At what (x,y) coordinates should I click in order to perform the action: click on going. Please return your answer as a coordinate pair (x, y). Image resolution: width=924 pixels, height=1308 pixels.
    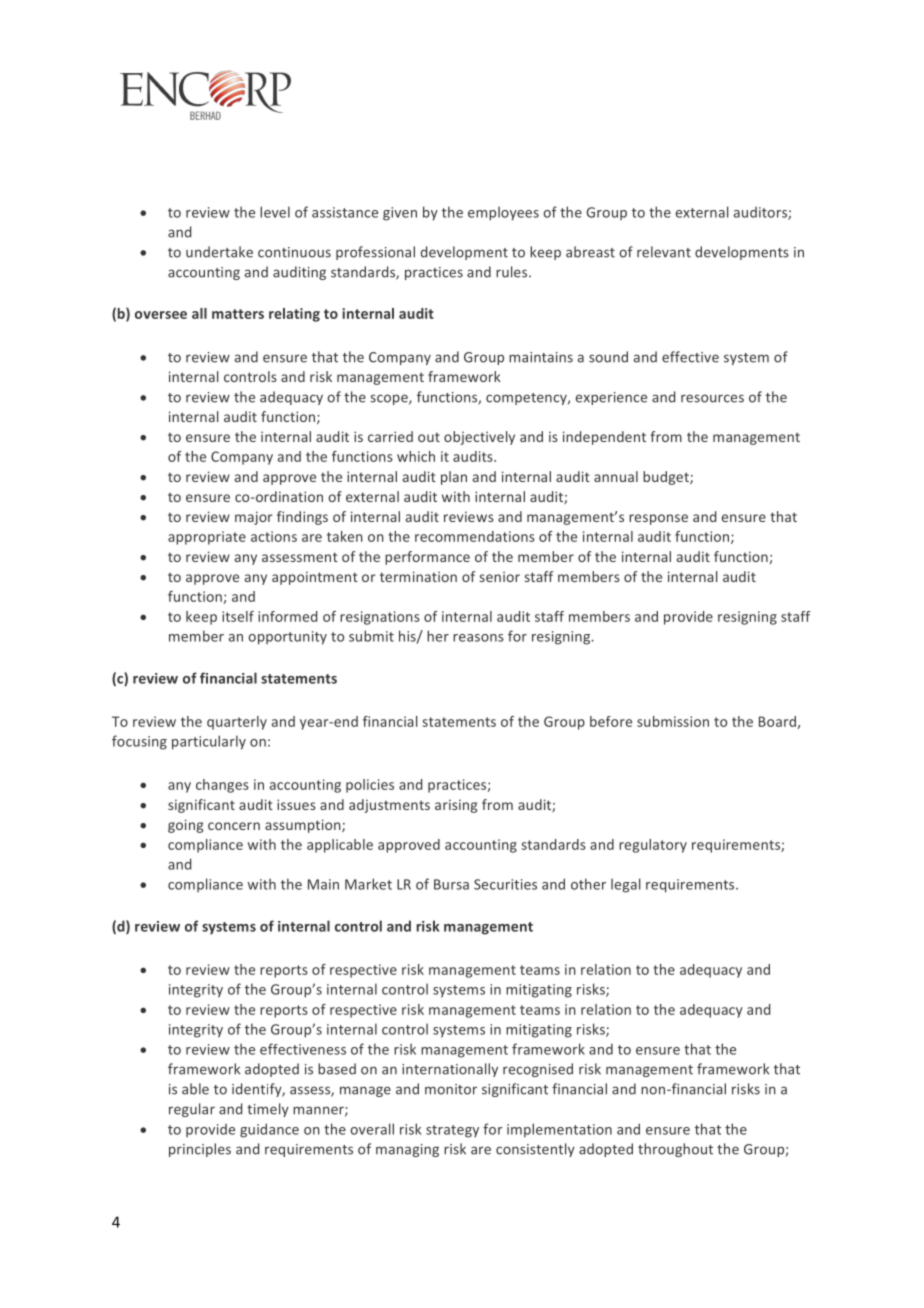
    Looking at the image, I should click on (185, 826).
